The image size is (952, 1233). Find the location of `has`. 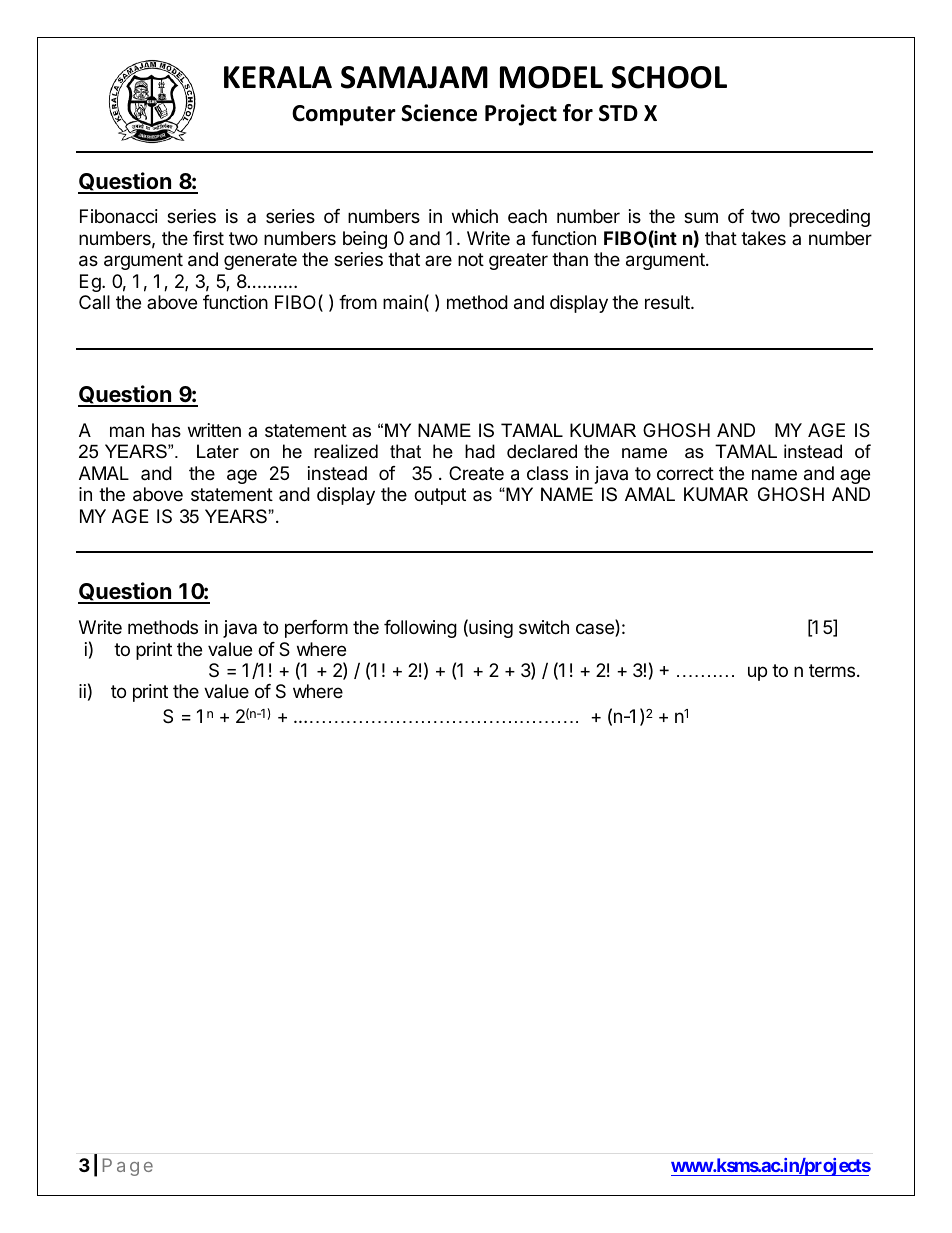

has is located at coordinates (166, 430).
